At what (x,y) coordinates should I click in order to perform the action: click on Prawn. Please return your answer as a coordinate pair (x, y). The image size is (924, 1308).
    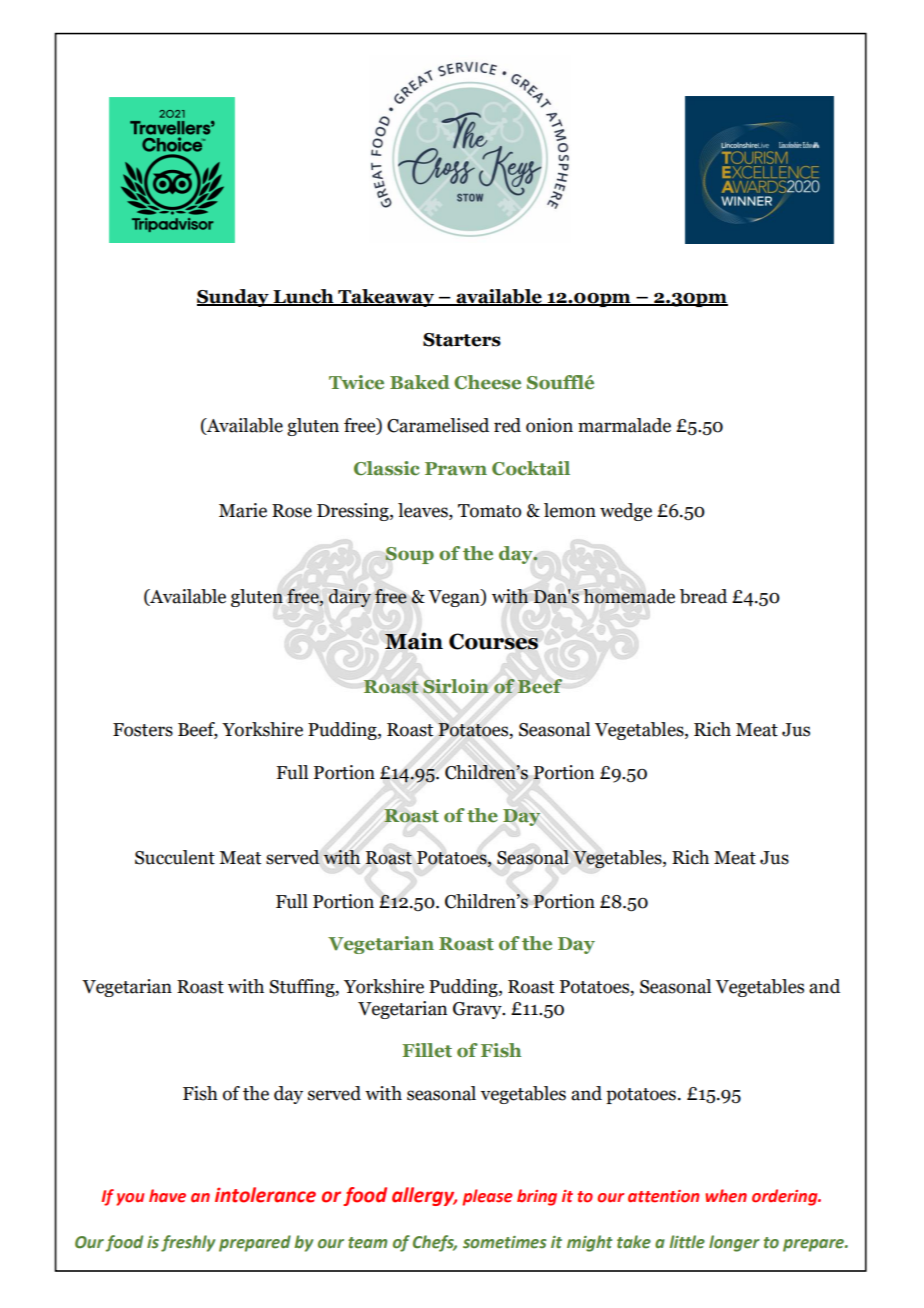
    Looking at the image, I should click on (456, 469).
